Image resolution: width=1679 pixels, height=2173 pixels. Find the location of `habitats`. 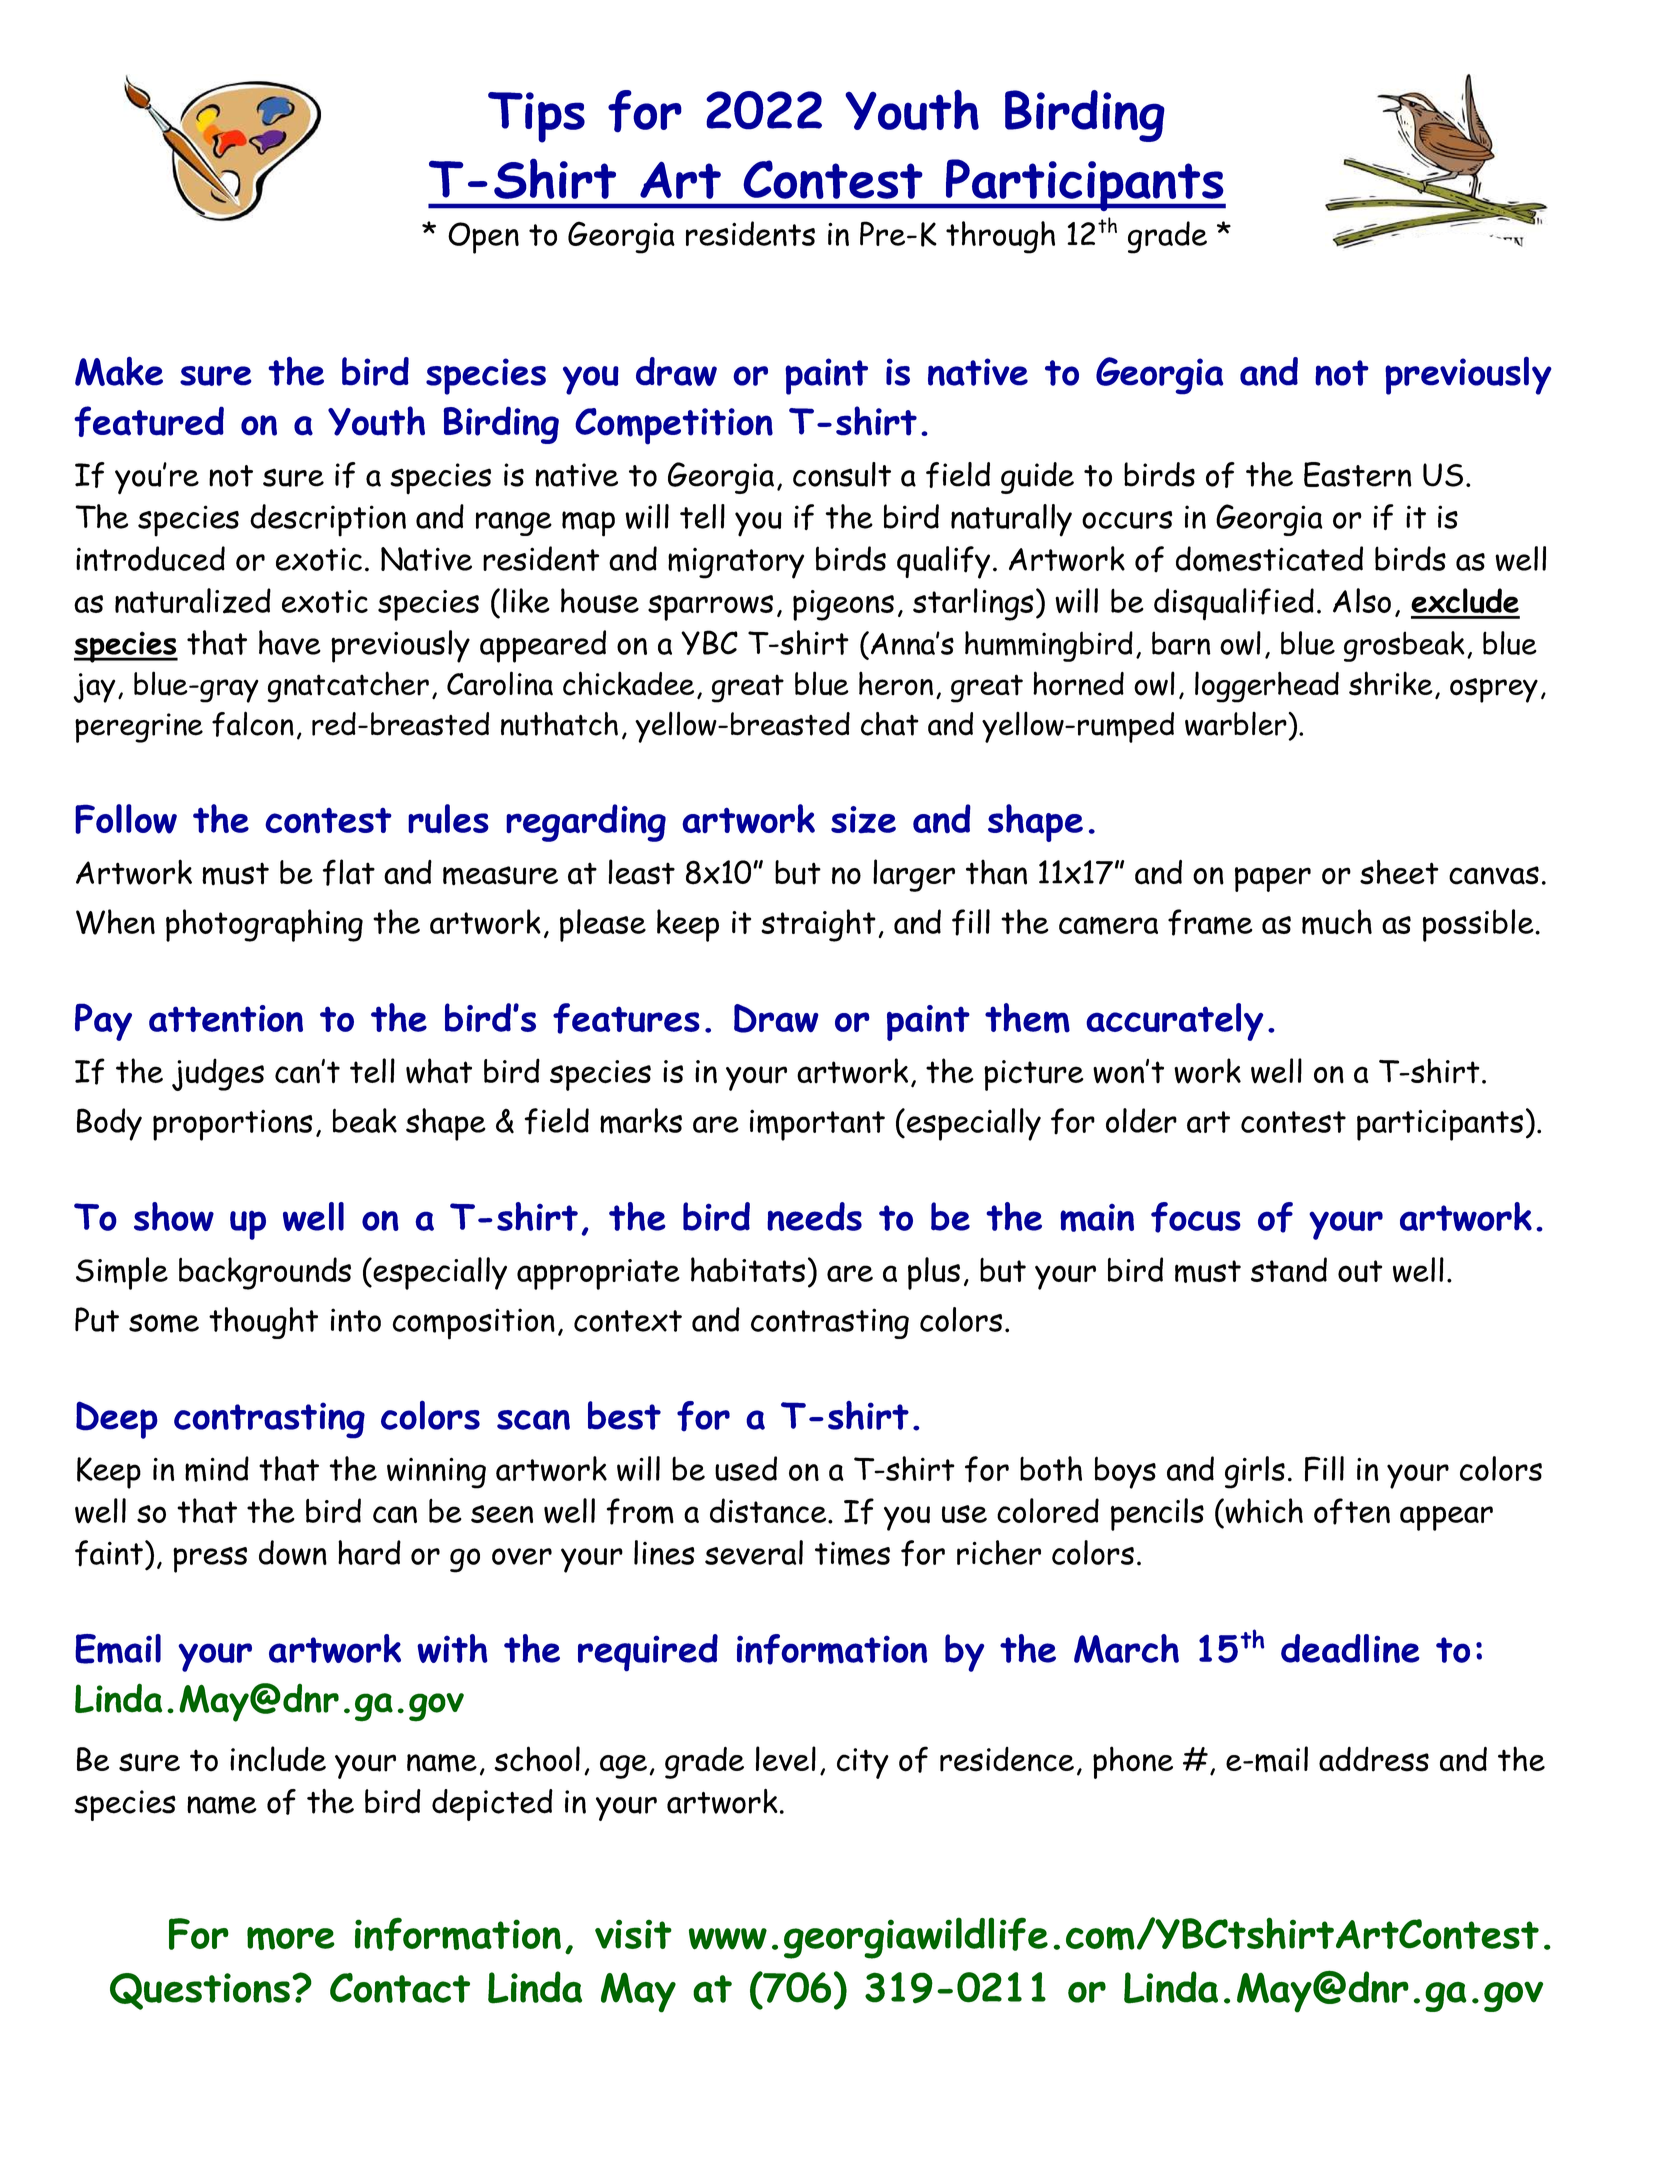

habitats is located at coordinates (748, 1269).
